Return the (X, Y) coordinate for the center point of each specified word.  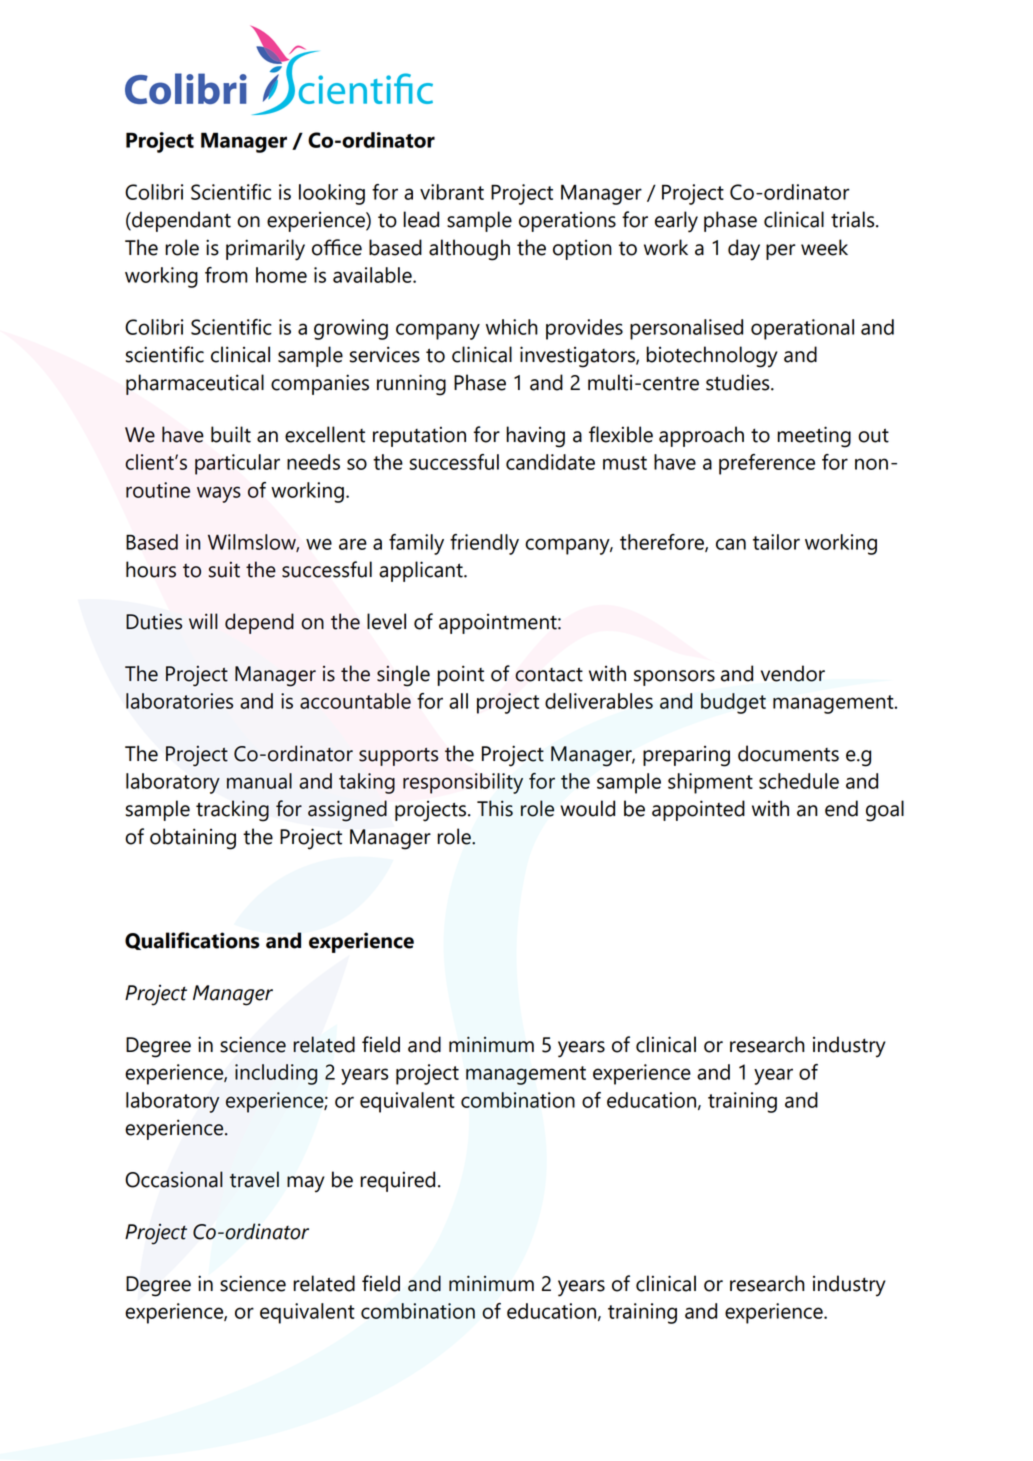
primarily (265, 250)
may (306, 1184)
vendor (793, 673)
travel (254, 1179)
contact (549, 674)
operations (567, 222)
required (397, 1181)
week (824, 247)
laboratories (179, 701)
